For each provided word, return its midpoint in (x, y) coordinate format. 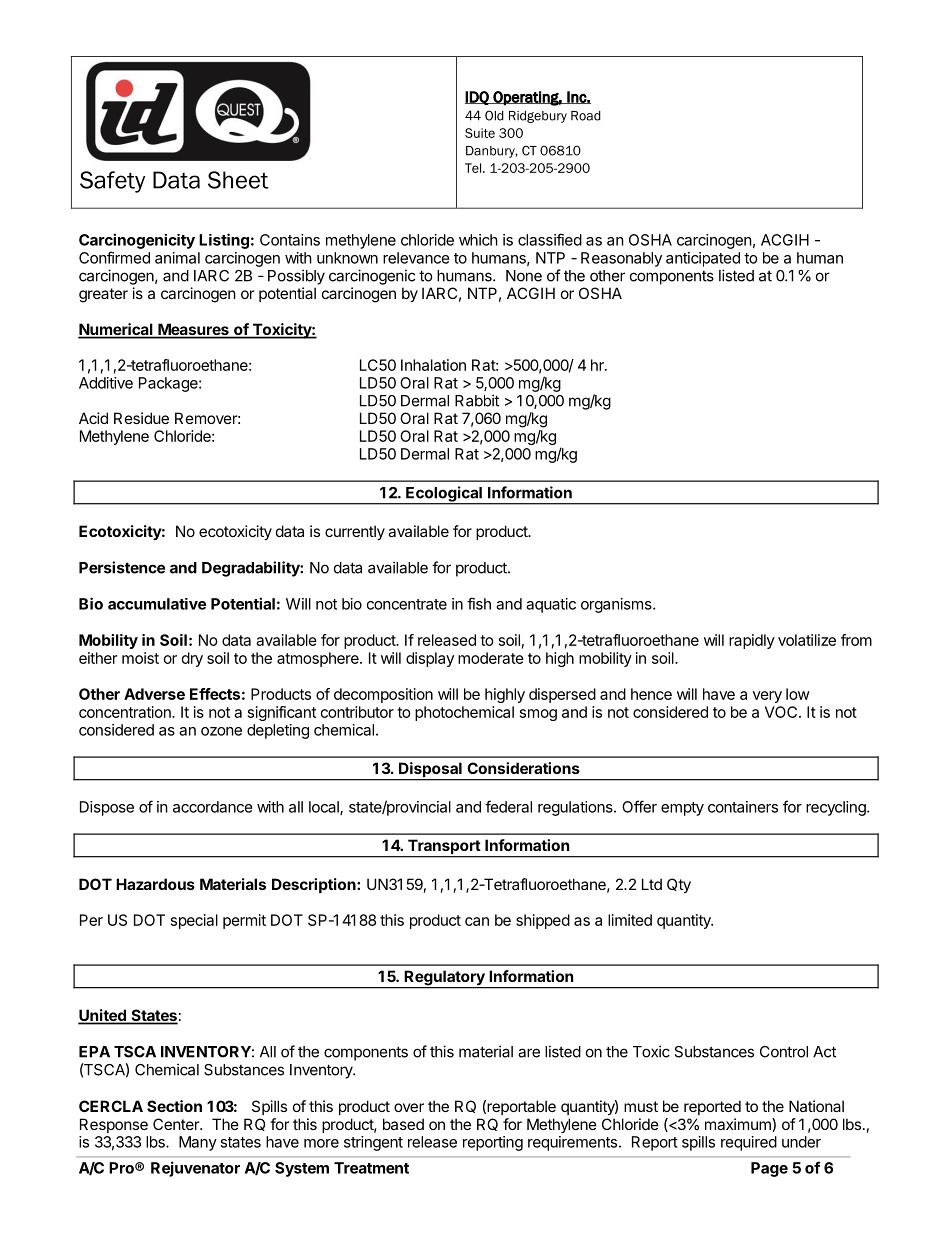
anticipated (703, 259)
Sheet (238, 180)
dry (192, 659)
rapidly (752, 641)
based (403, 1124)
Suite (480, 133)
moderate (491, 658)
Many (198, 1143)
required (749, 1143)
